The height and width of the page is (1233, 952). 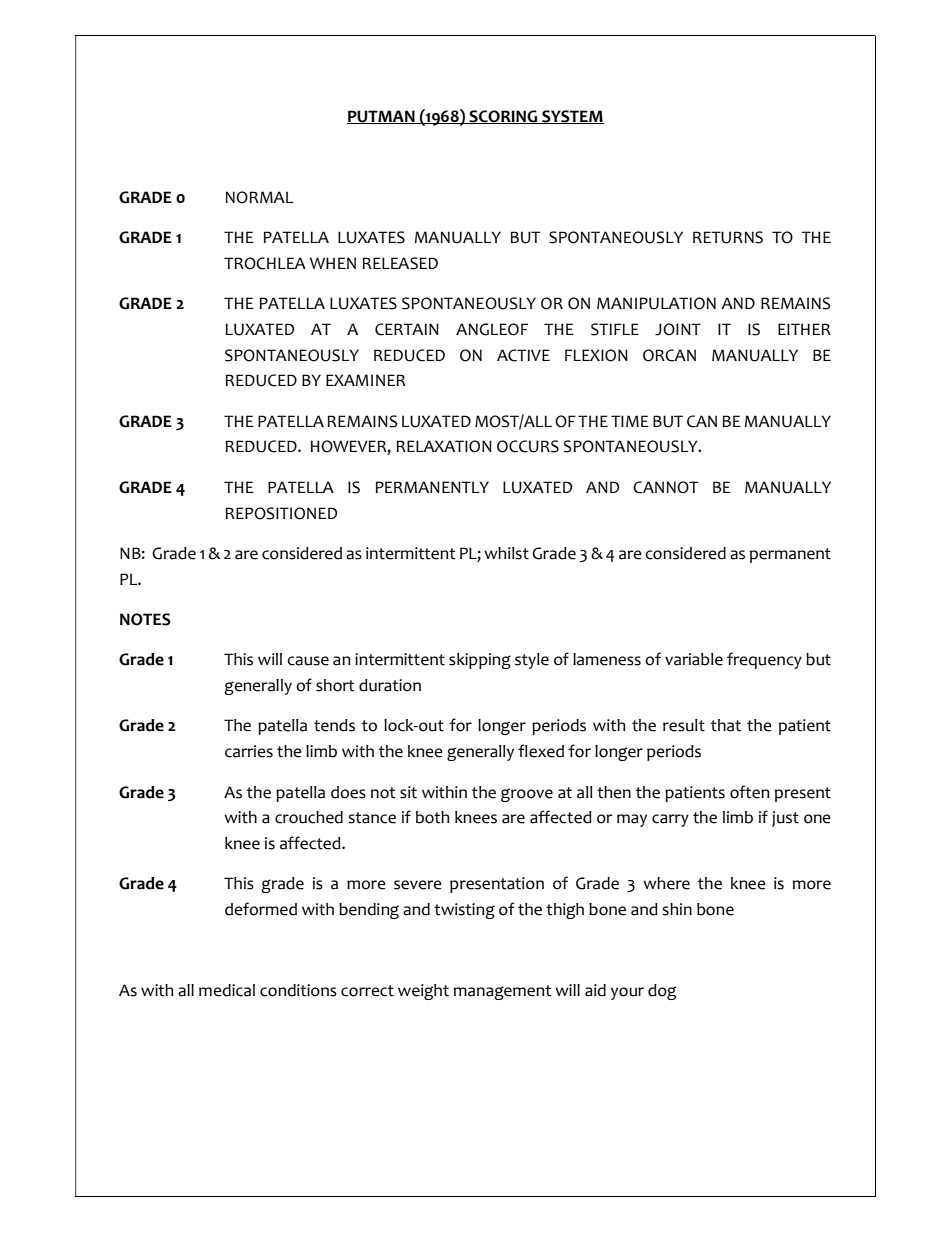 What do you see at coordinates (249, 751) in the page?
I see `carries` at bounding box center [249, 751].
